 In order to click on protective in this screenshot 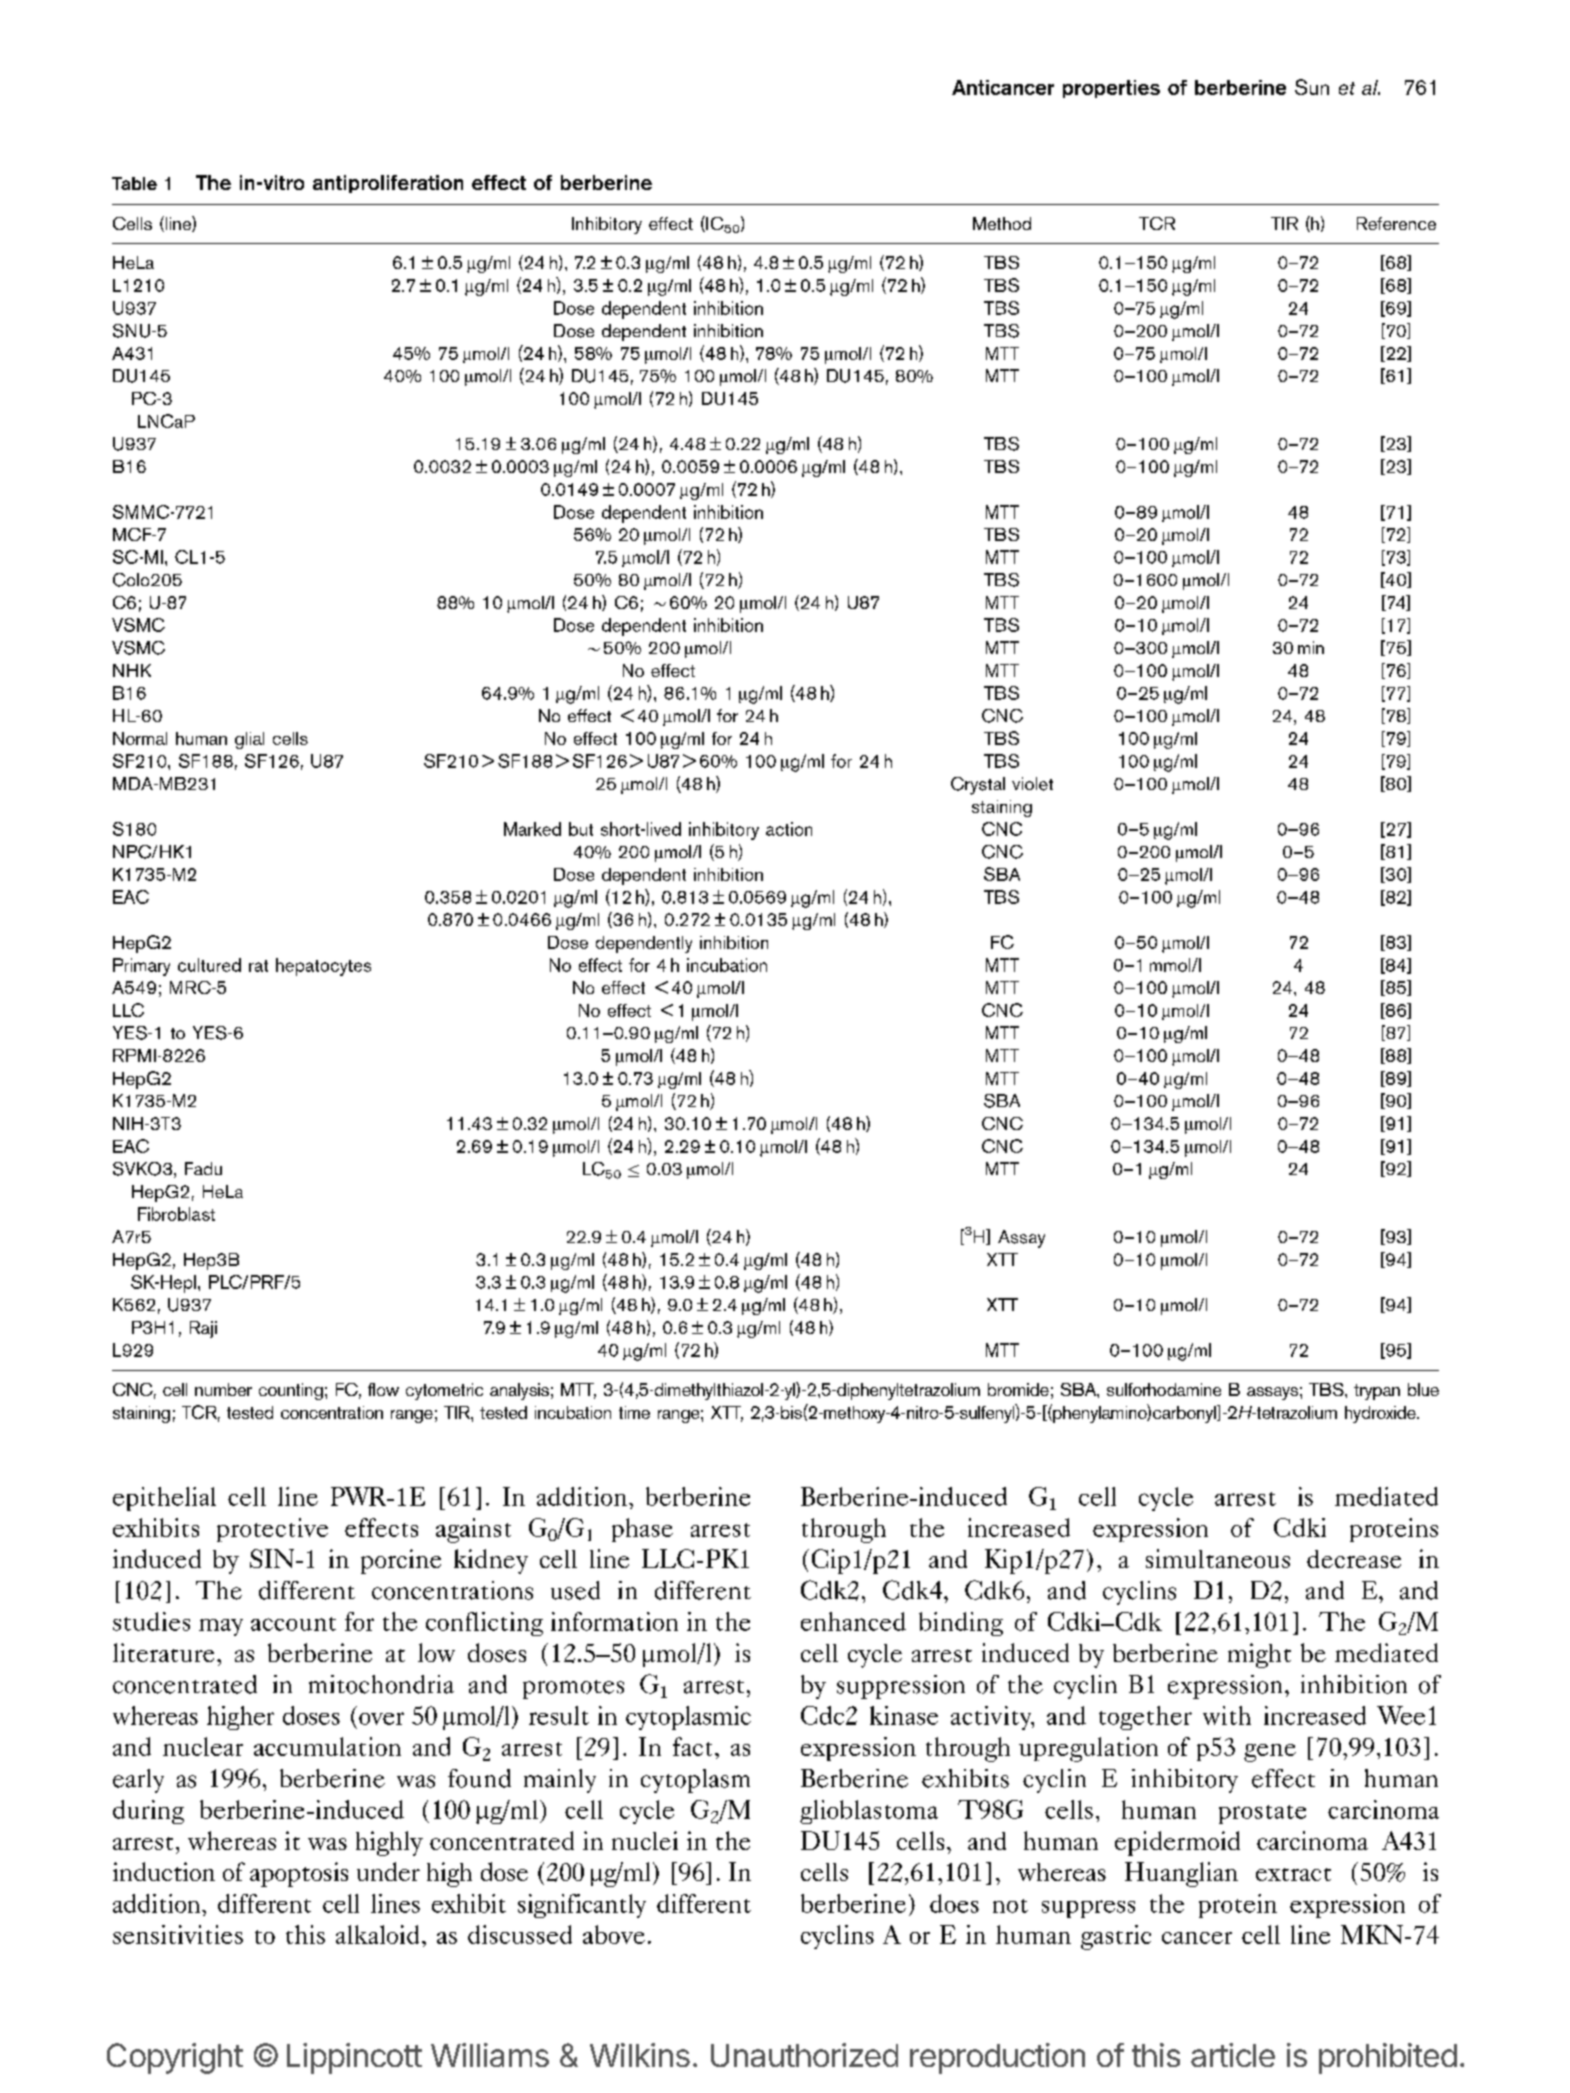, I will do `click(272, 1530)`.
